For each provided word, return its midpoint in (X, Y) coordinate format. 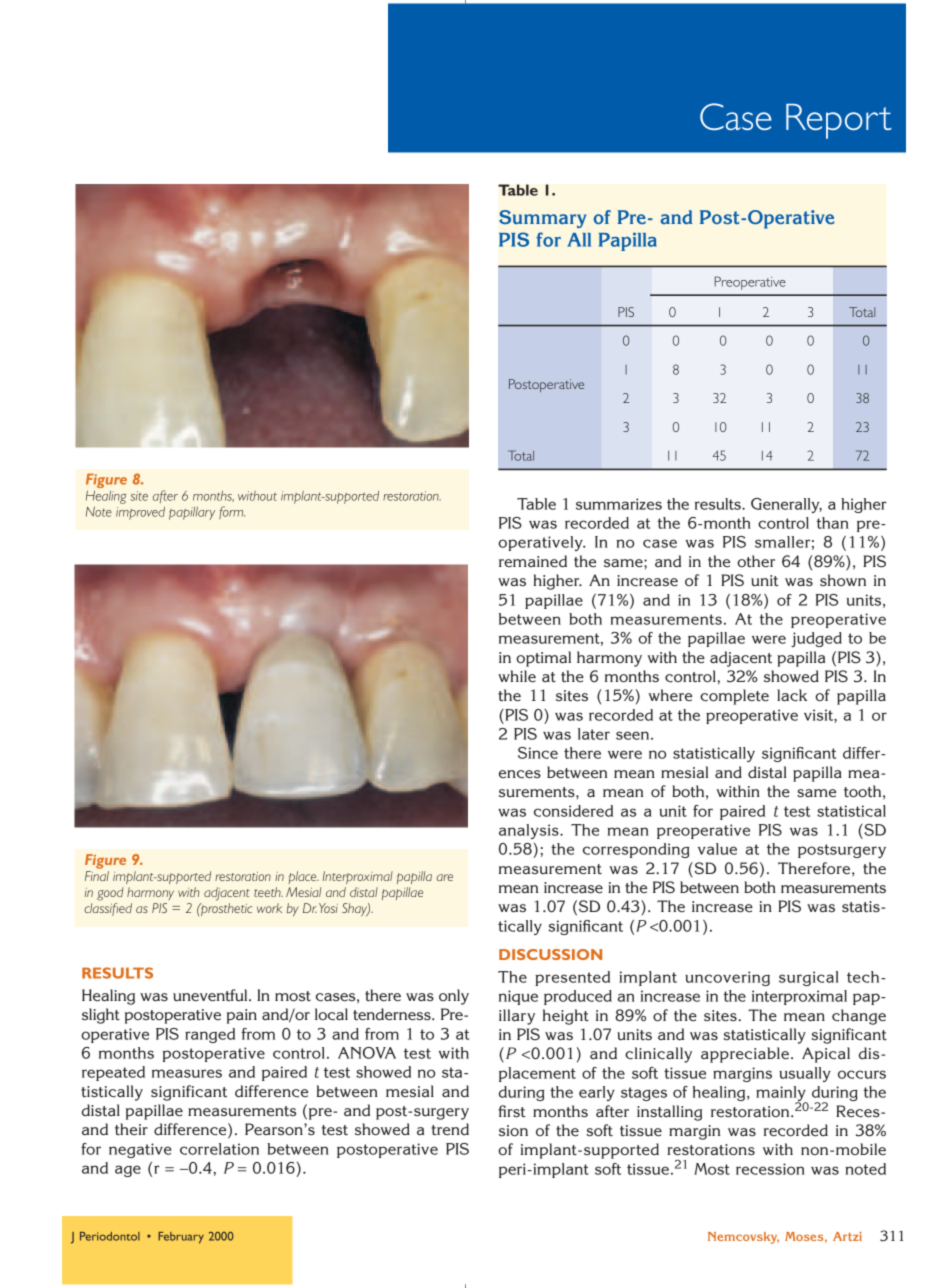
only (454, 997)
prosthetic (225, 909)
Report (839, 121)
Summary (542, 219)
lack (792, 695)
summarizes (619, 504)
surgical (809, 978)
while (517, 676)
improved (140, 513)
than (833, 523)
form (232, 512)
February (181, 1238)
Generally (786, 505)
